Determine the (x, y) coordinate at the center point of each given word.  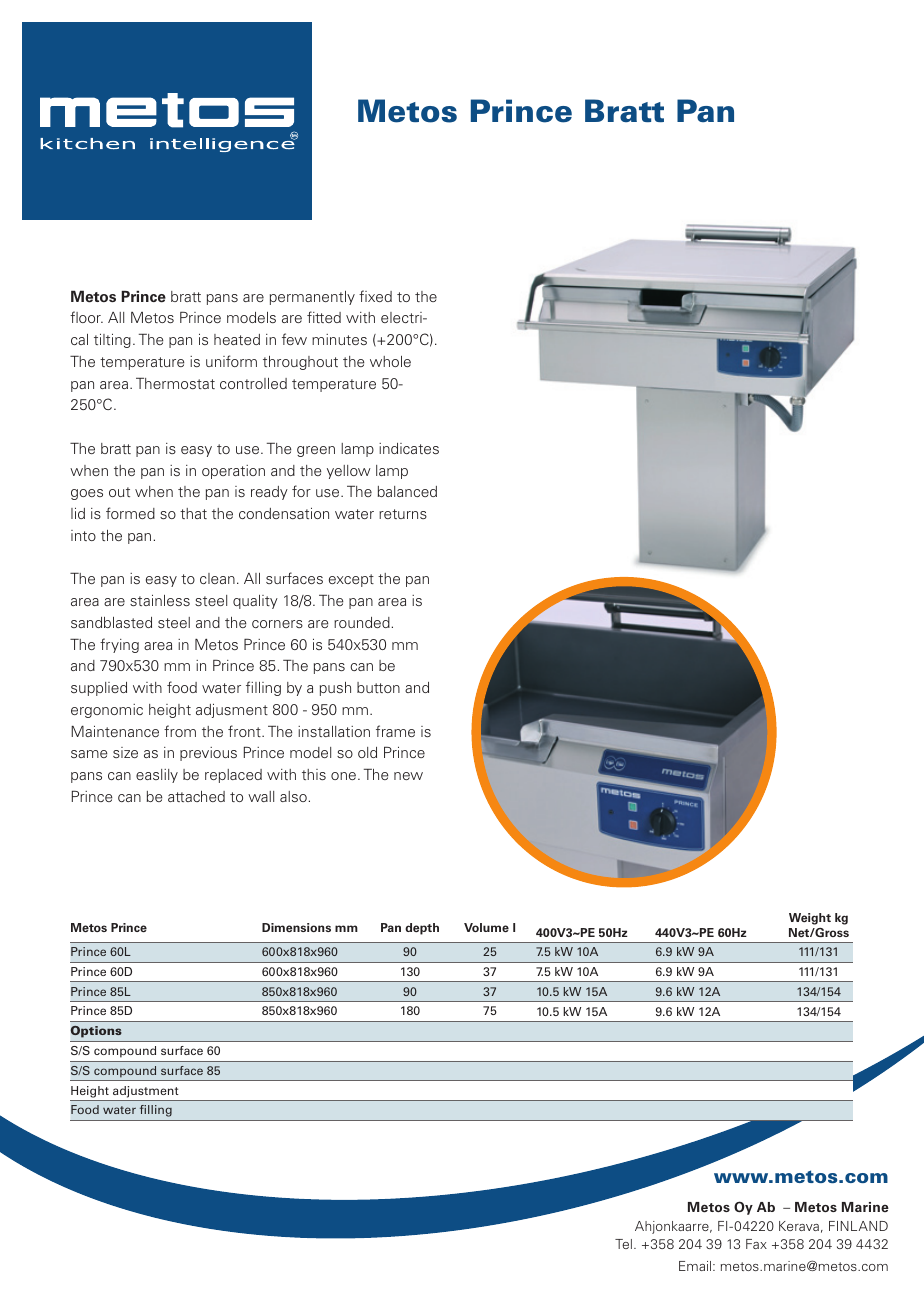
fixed (375, 296)
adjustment (145, 1092)
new (408, 776)
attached (196, 796)
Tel (623, 1244)
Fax (756, 1244)
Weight (810, 919)
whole (390, 361)
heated (237, 339)
